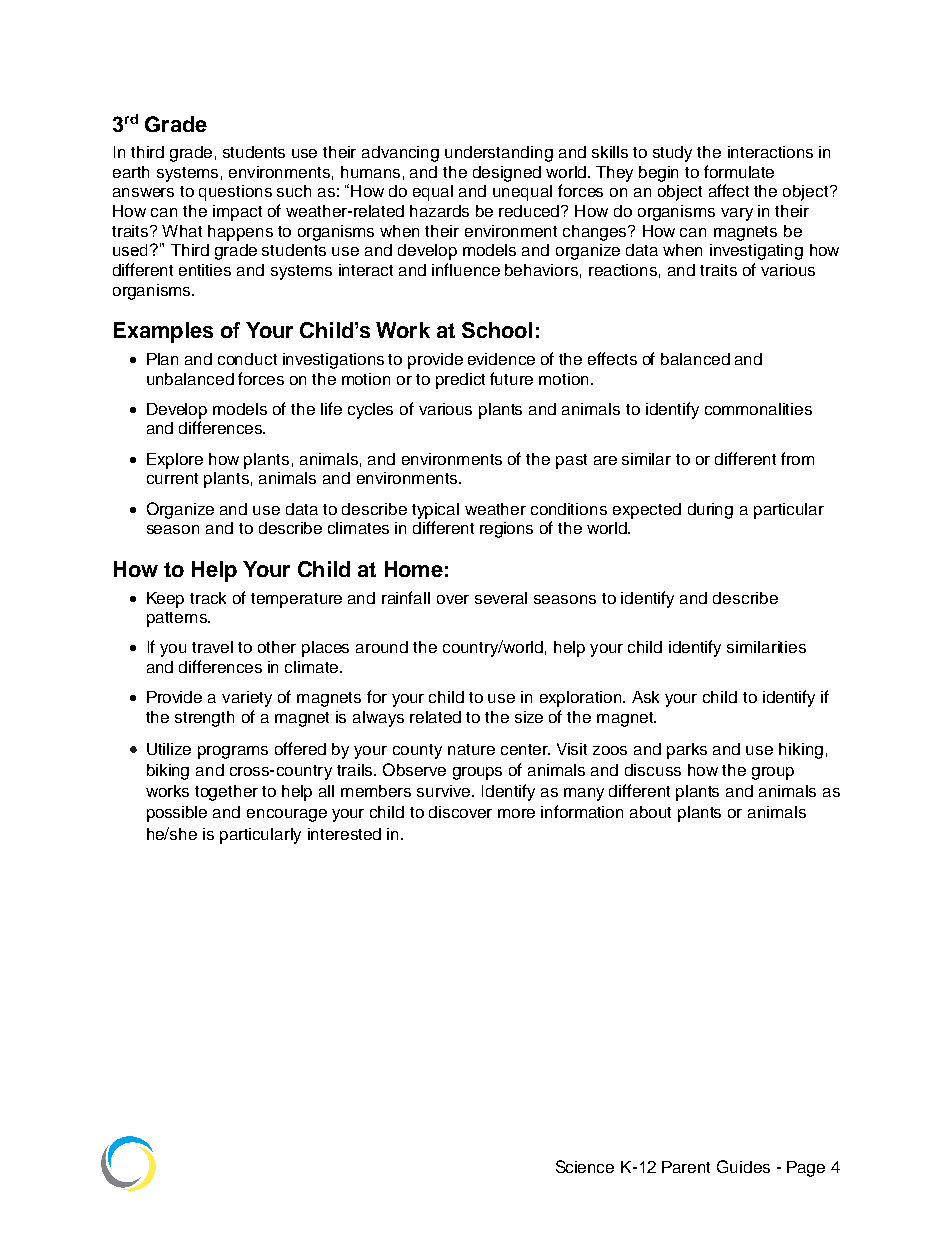  What do you see at coordinates (382, 647) in the image?
I see `around` at bounding box center [382, 647].
